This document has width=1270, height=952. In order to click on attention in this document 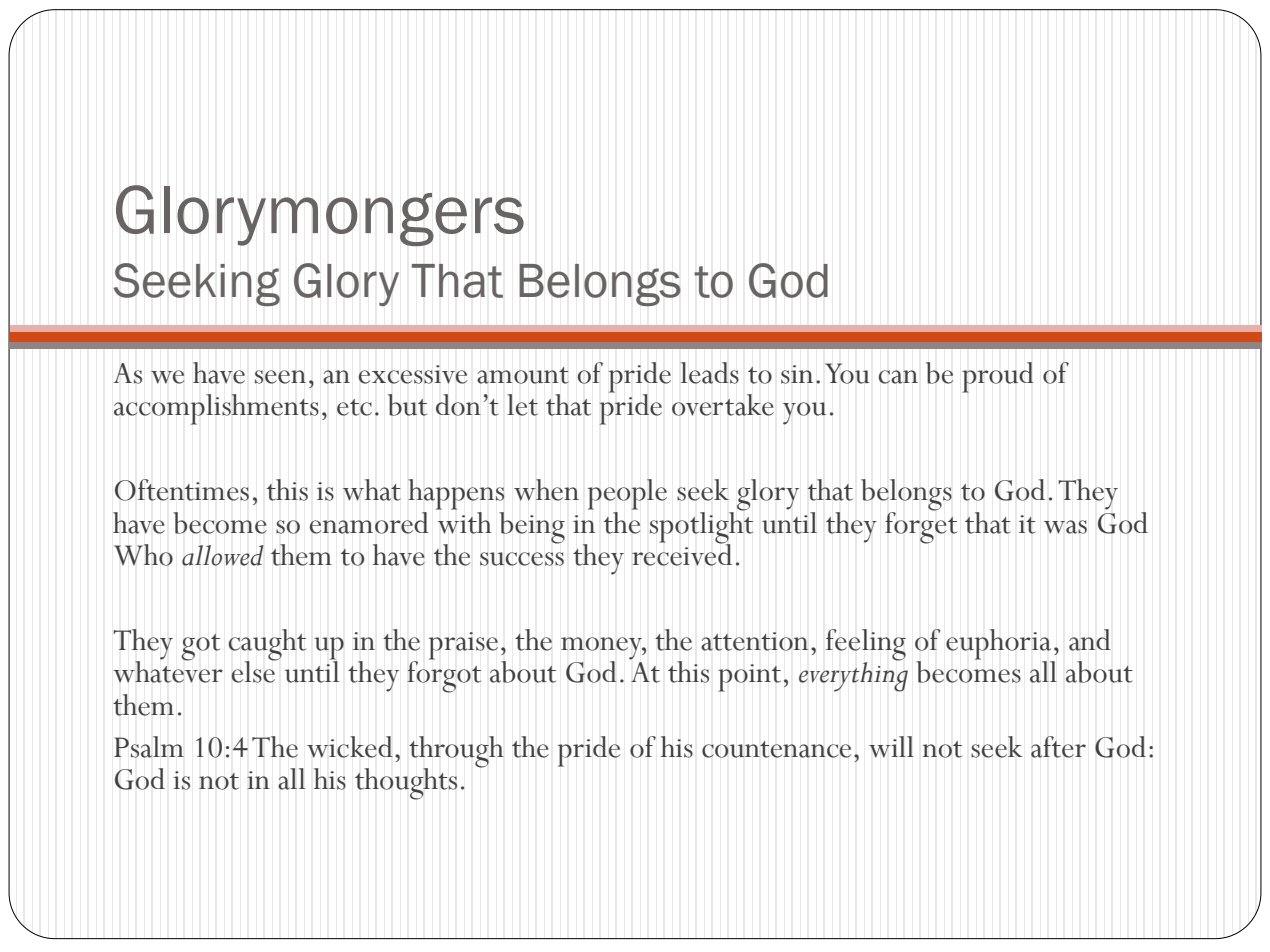, I will do `click(755, 641)`.
